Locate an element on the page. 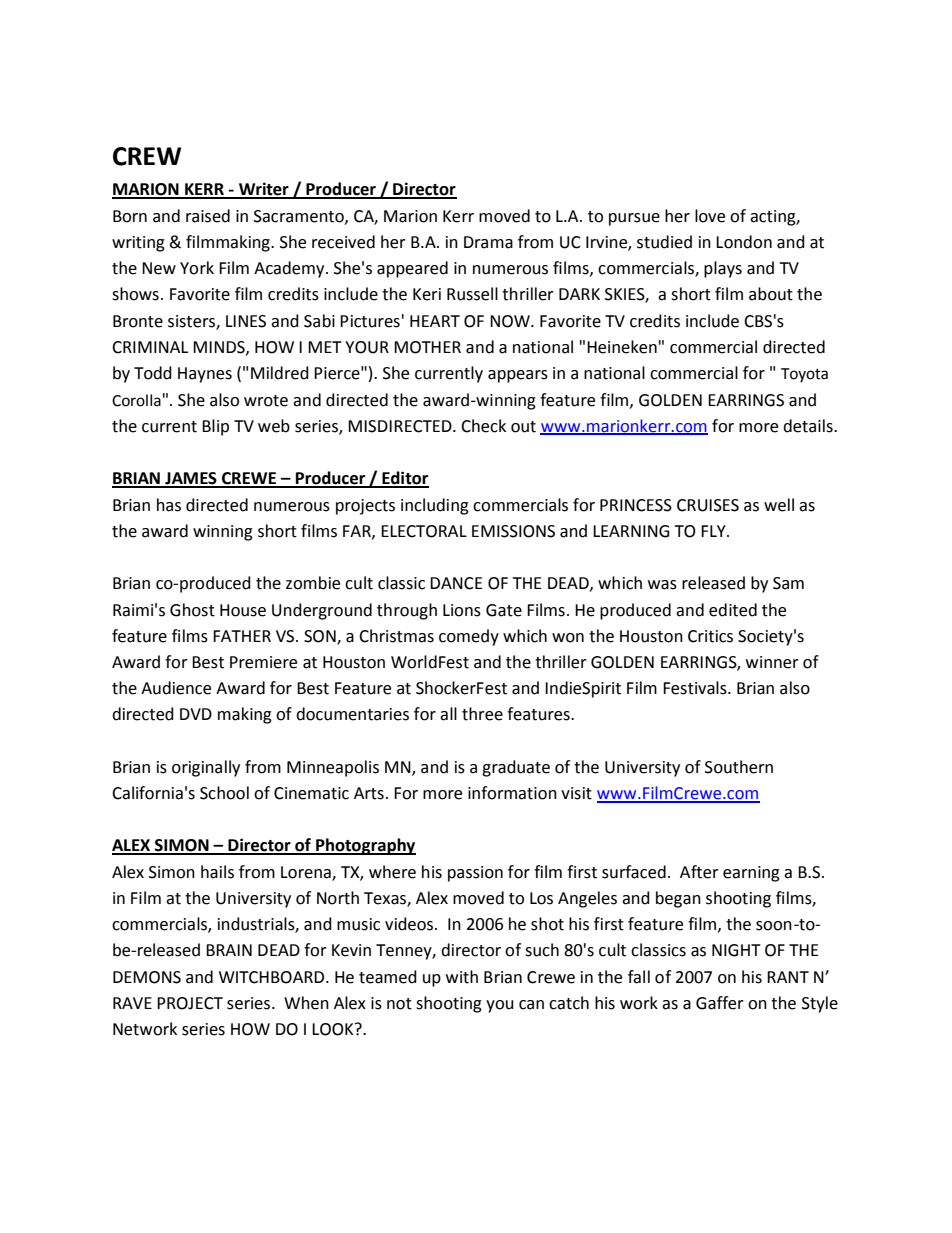 The width and height of the document is (952, 1233). Drama is located at coordinates (488, 242).
